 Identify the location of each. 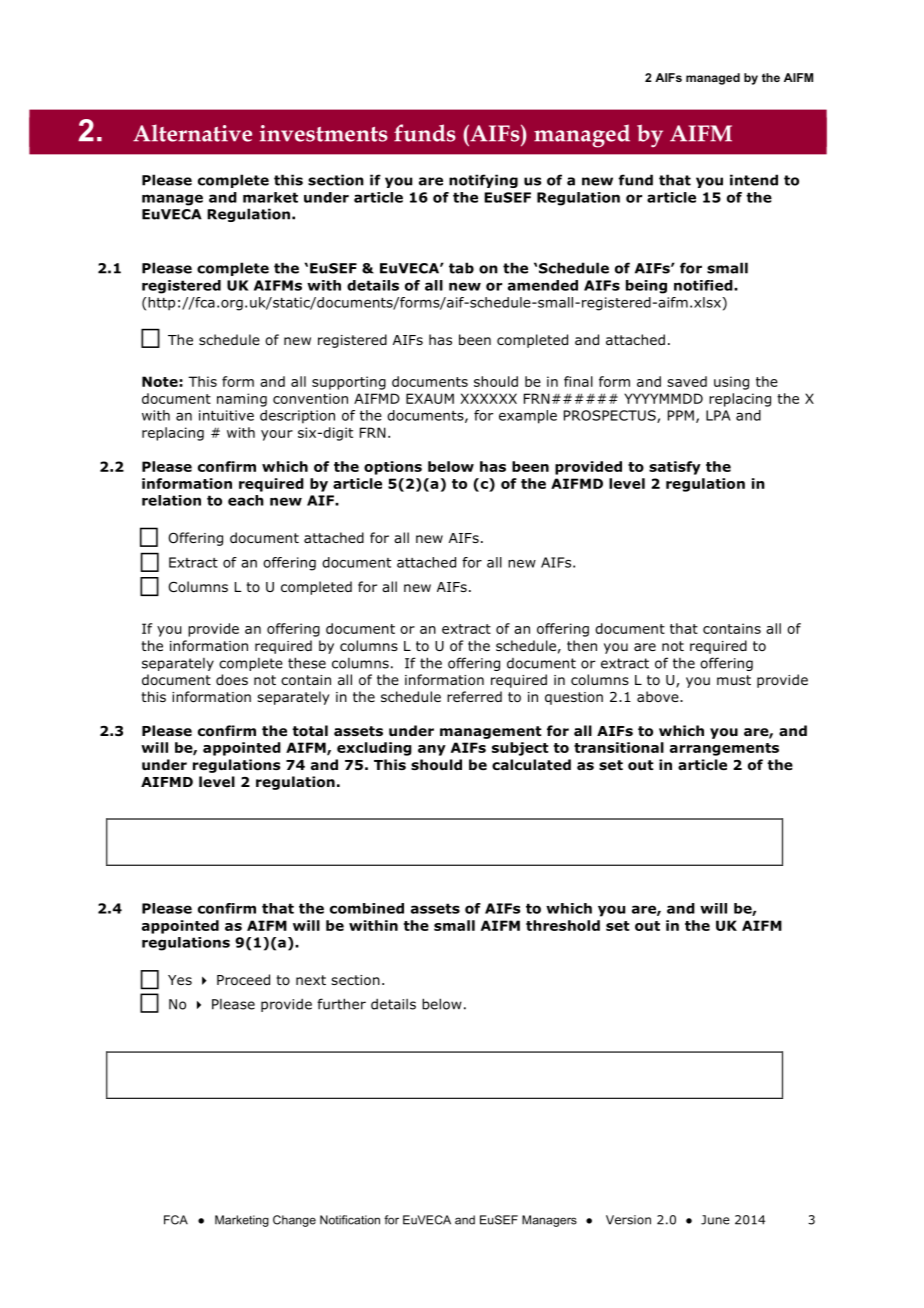
(246, 500).
